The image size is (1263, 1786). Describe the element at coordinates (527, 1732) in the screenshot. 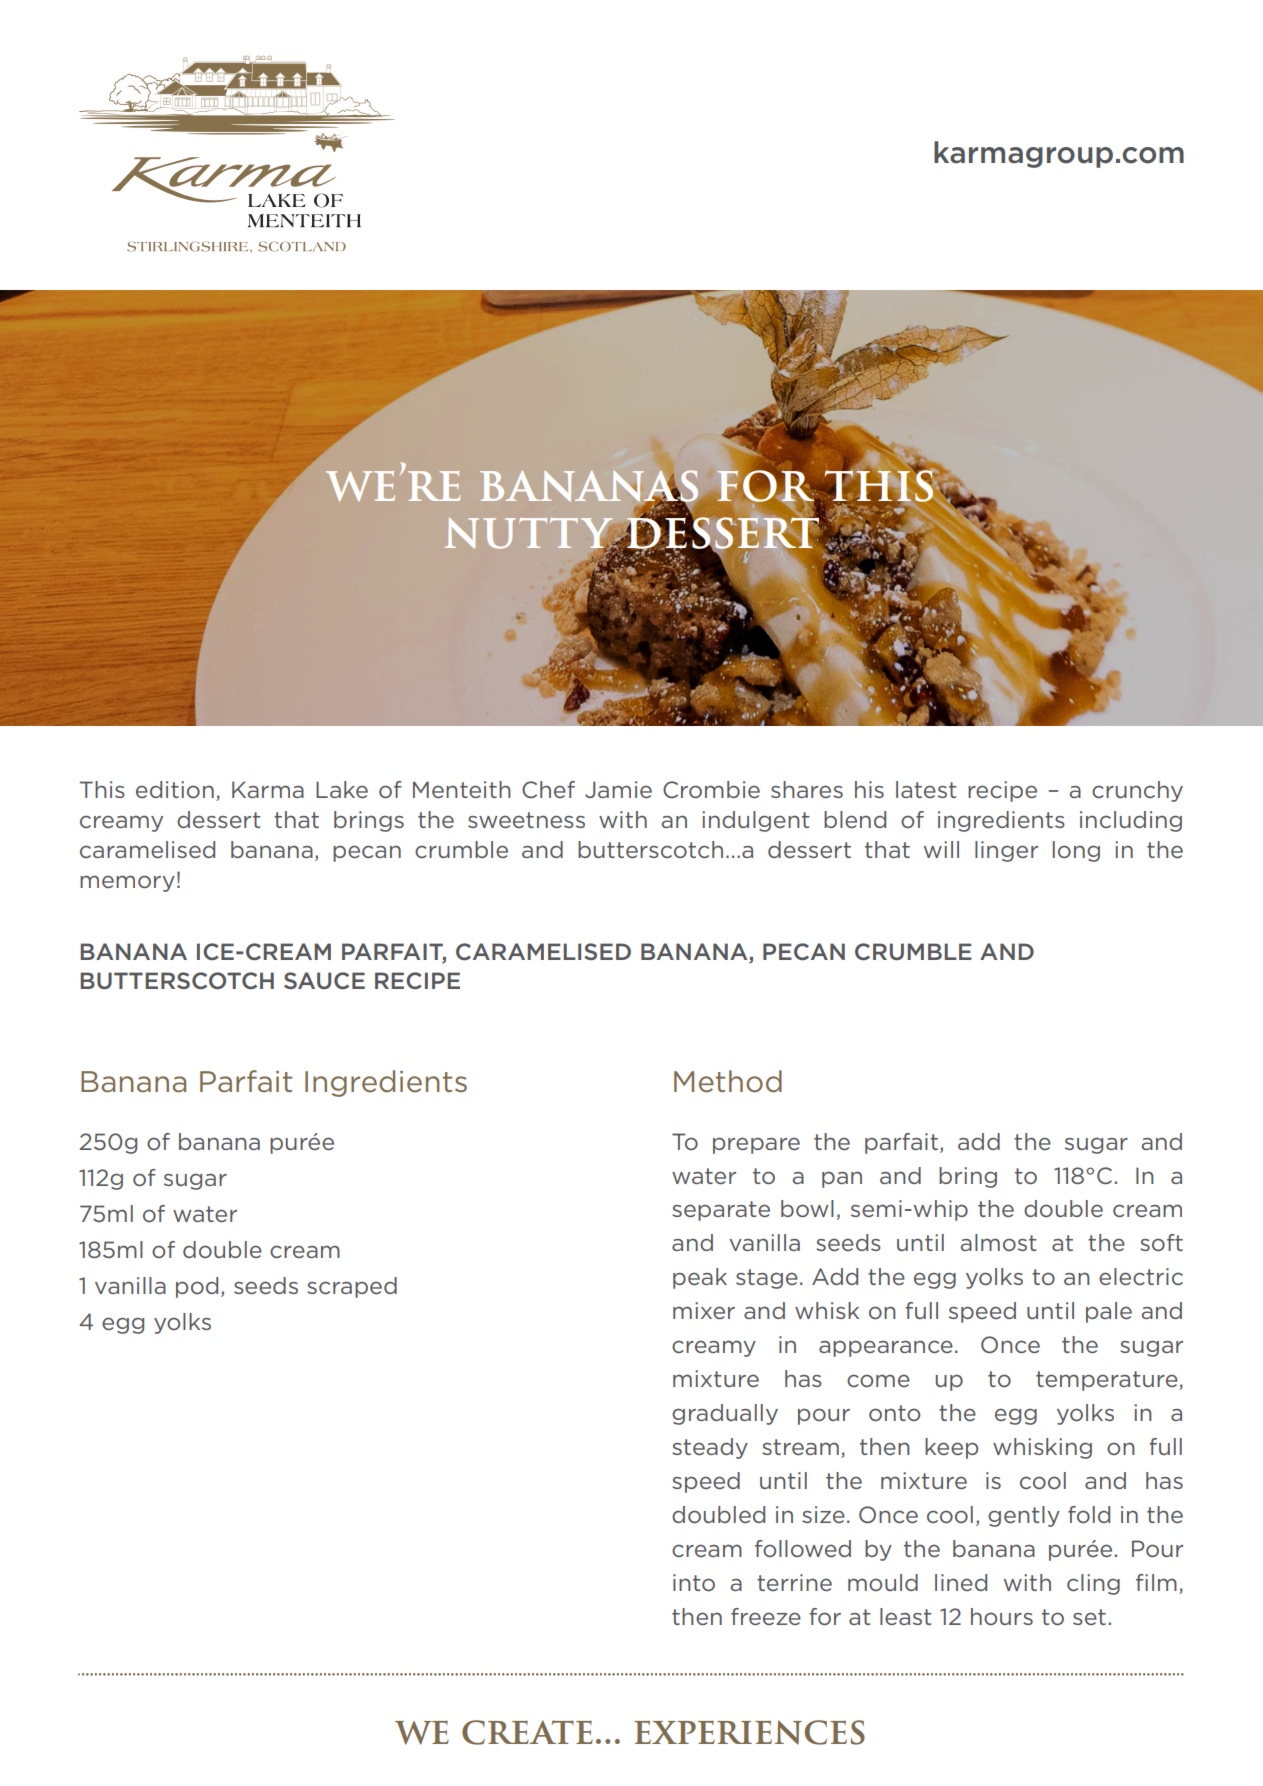

I see `create` at that location.
